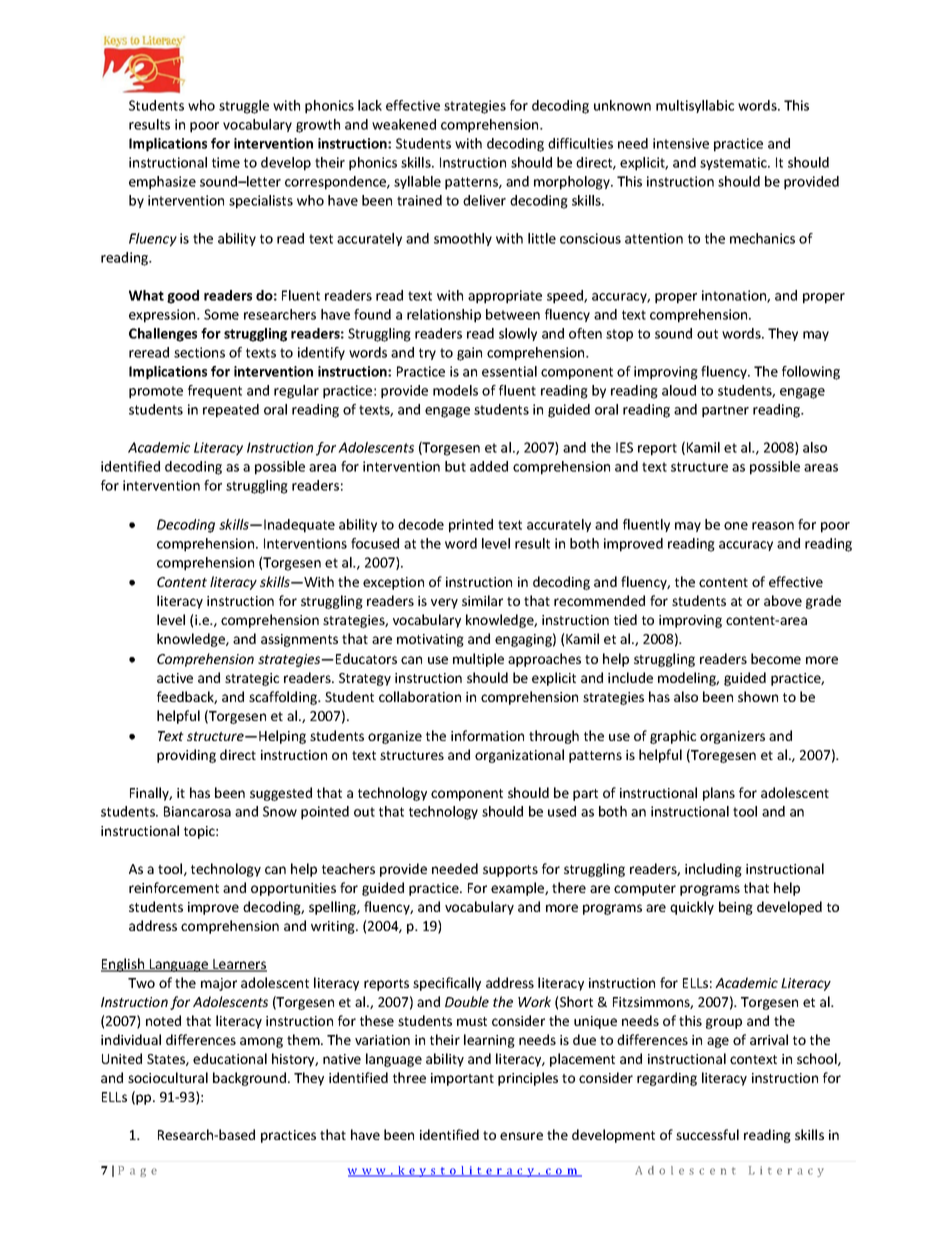  Describe the element at coordinates (783, 600) in the page. I see `above` at that location.
